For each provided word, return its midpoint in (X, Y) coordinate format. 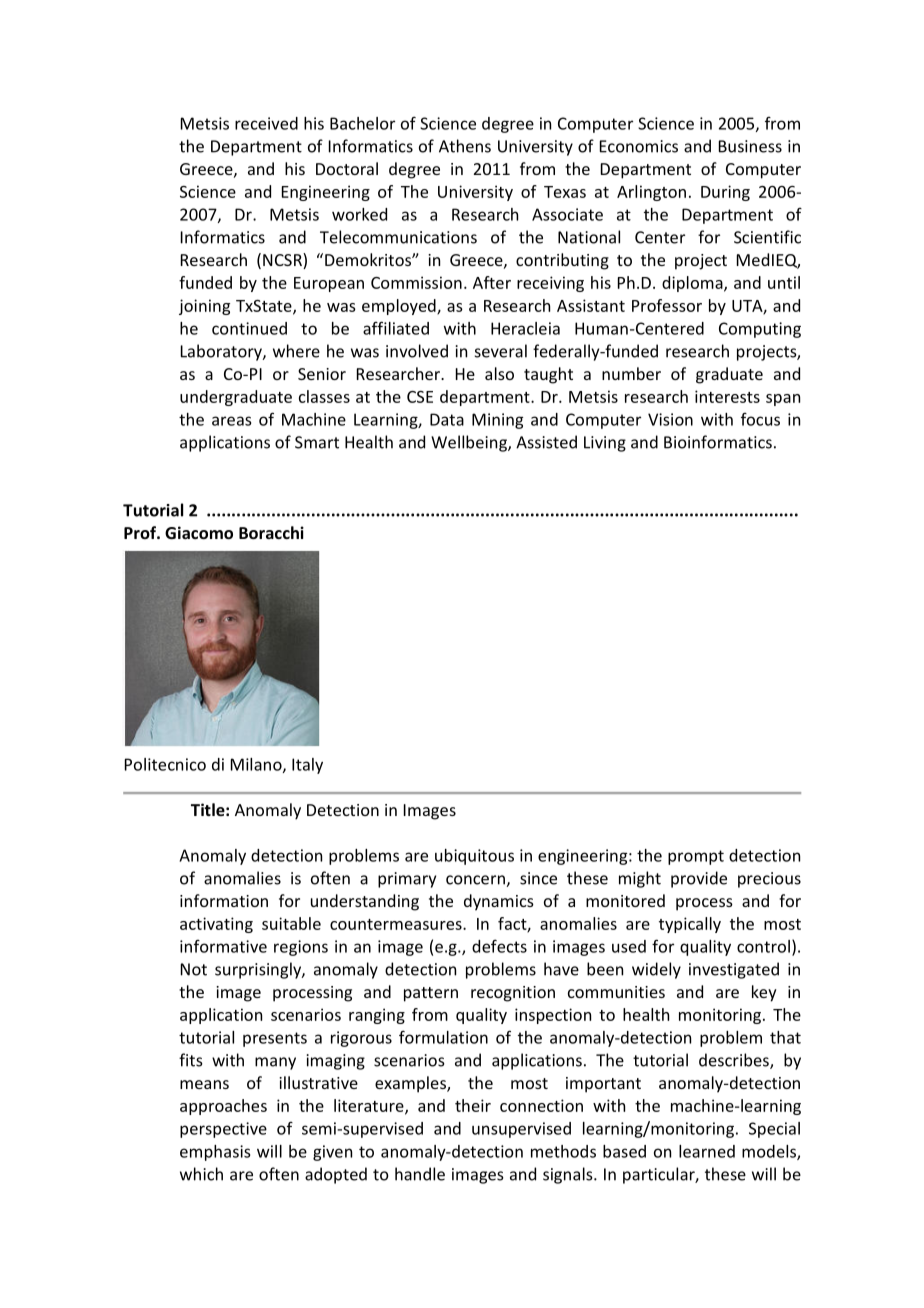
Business (750, 146)
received (266, 123)
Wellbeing (470, 443)
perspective (223, 1130)
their (473, 1105)
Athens (465, 146)
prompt (696, 857)
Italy (307, 766)
